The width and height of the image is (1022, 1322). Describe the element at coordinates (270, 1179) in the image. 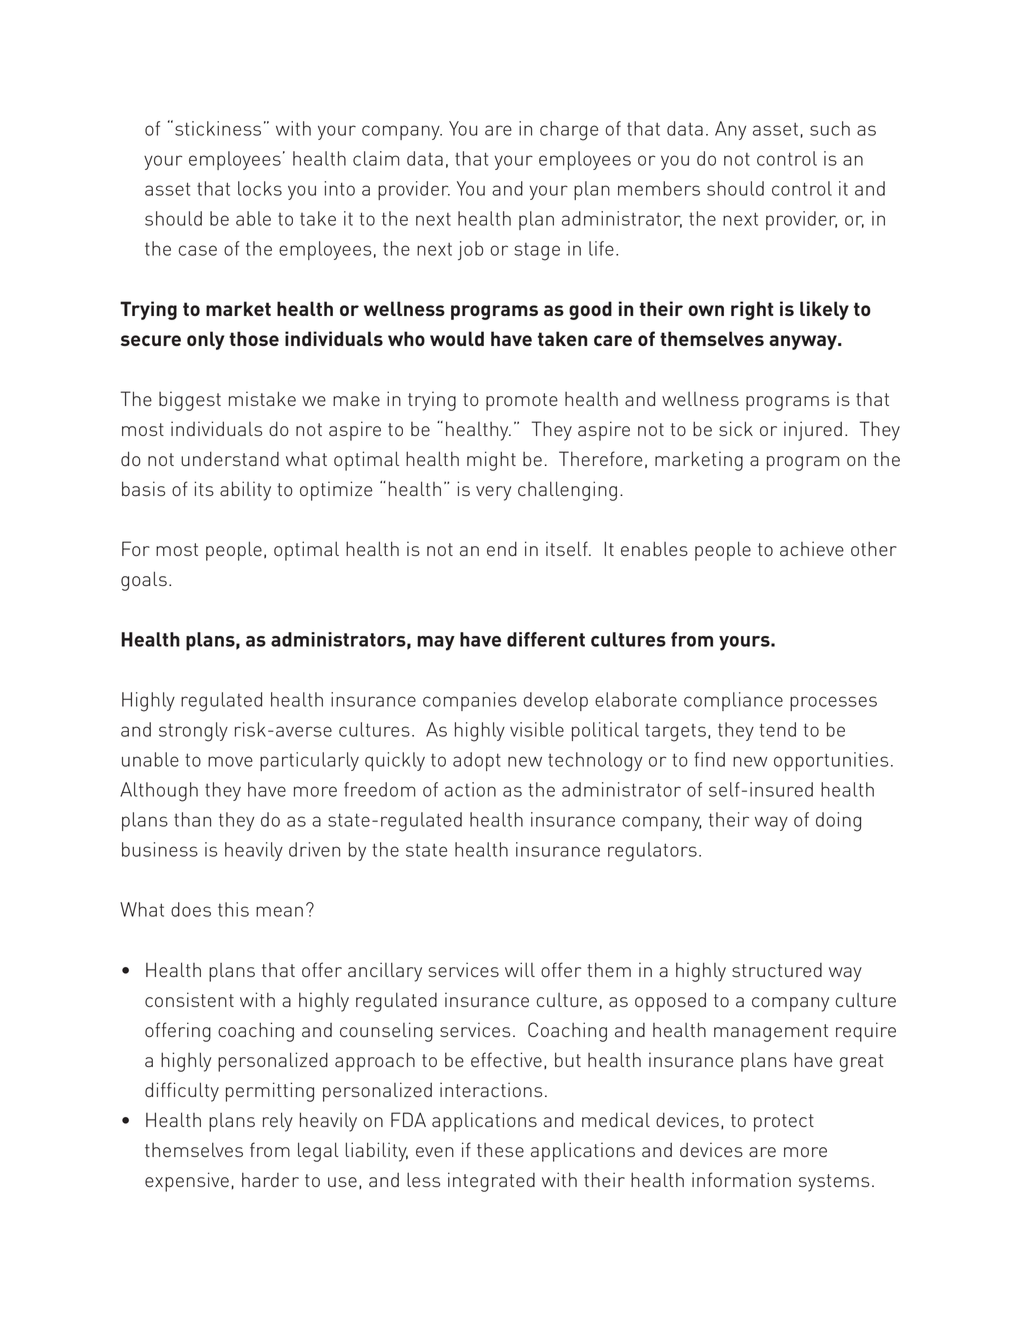

I see `harder` at that location.
